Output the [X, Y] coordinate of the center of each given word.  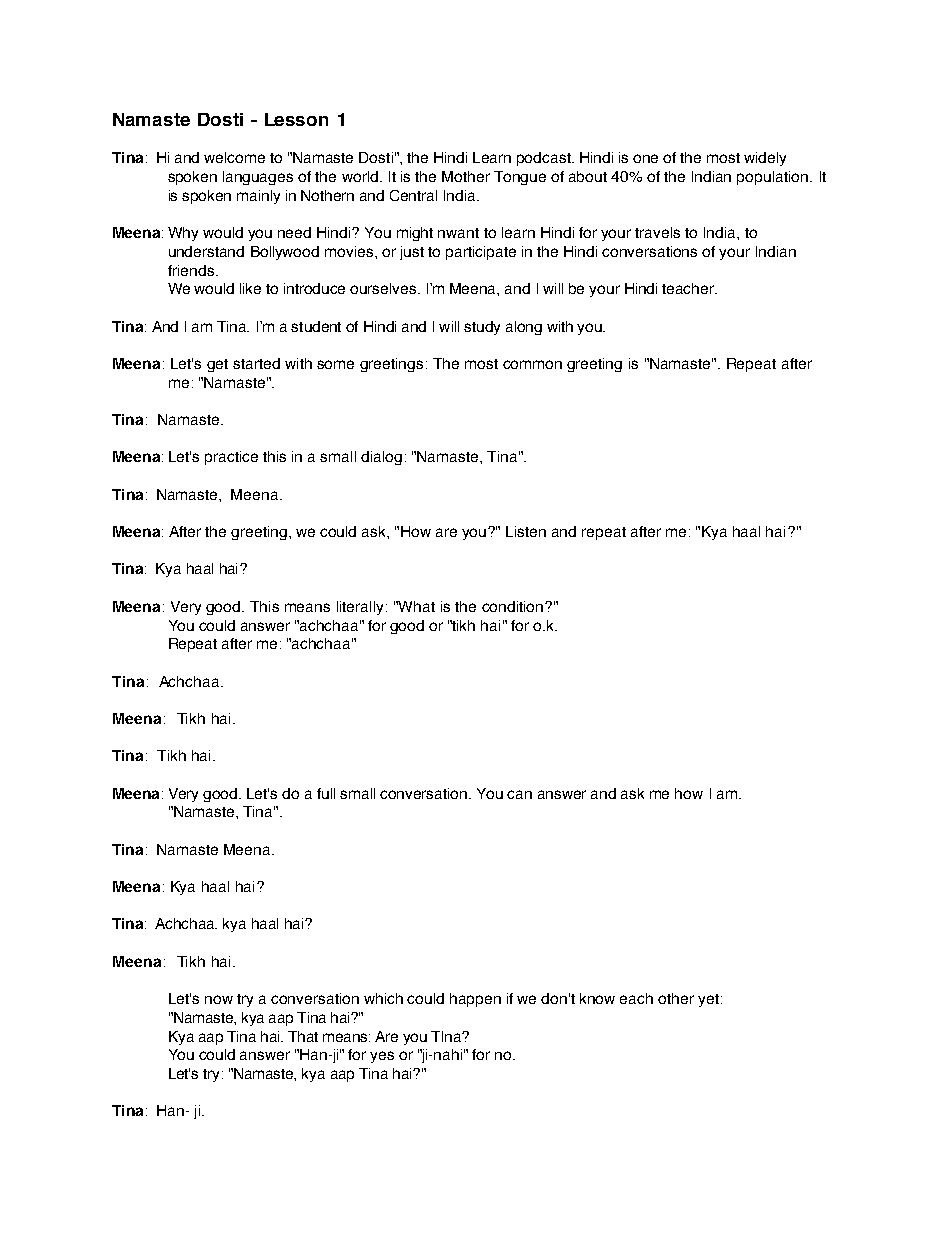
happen [475, 1000]
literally [360, 608]
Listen [526, 531]
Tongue [520, 178]
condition [514, 606]
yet [708, 1000]
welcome [234, 157]
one [645, 158]
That [303, 1036]
